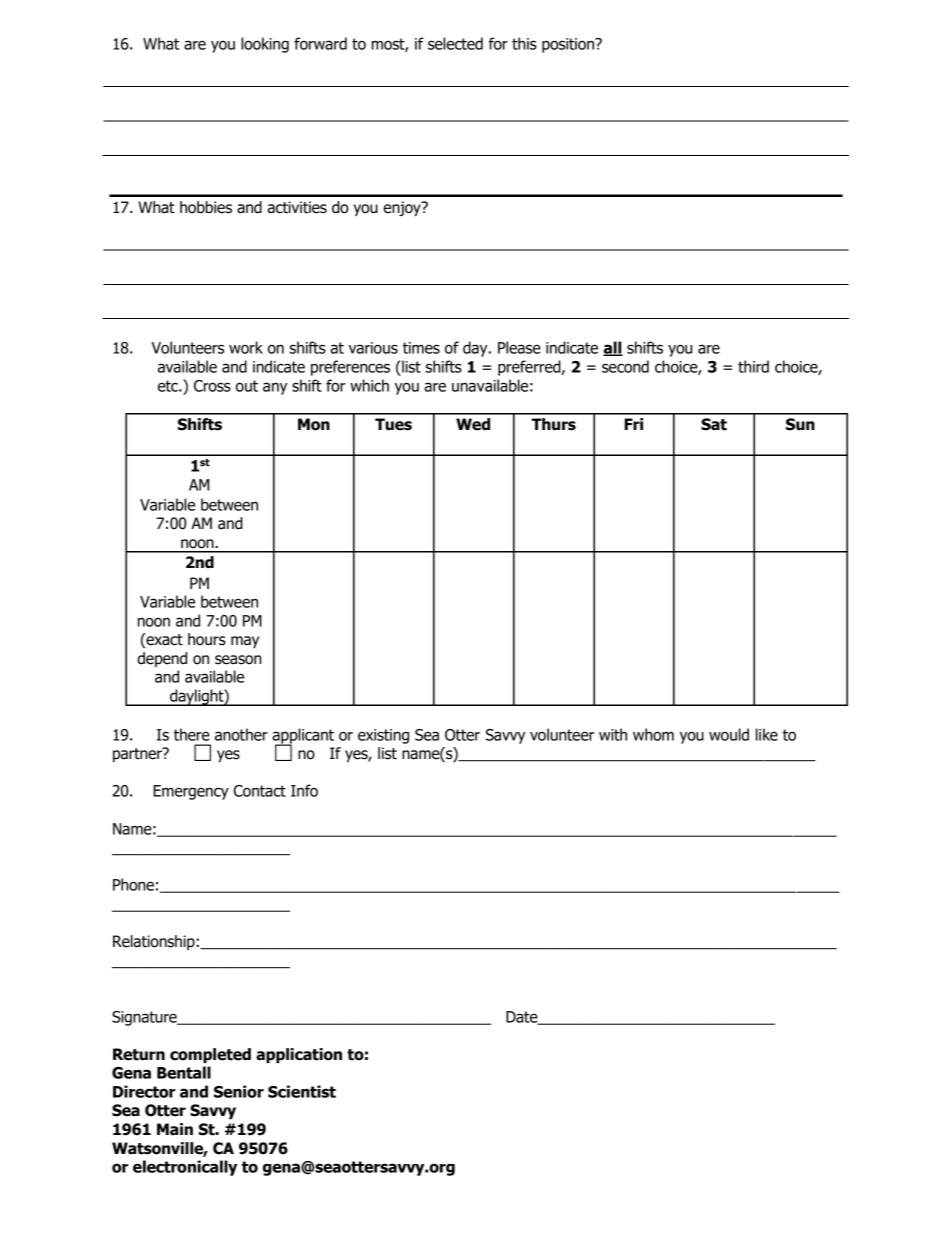 This screenshot has height=1233, width=952. Describe the element at coordinates (473, 424) in the screenshot. I see `Wed` at that location.
